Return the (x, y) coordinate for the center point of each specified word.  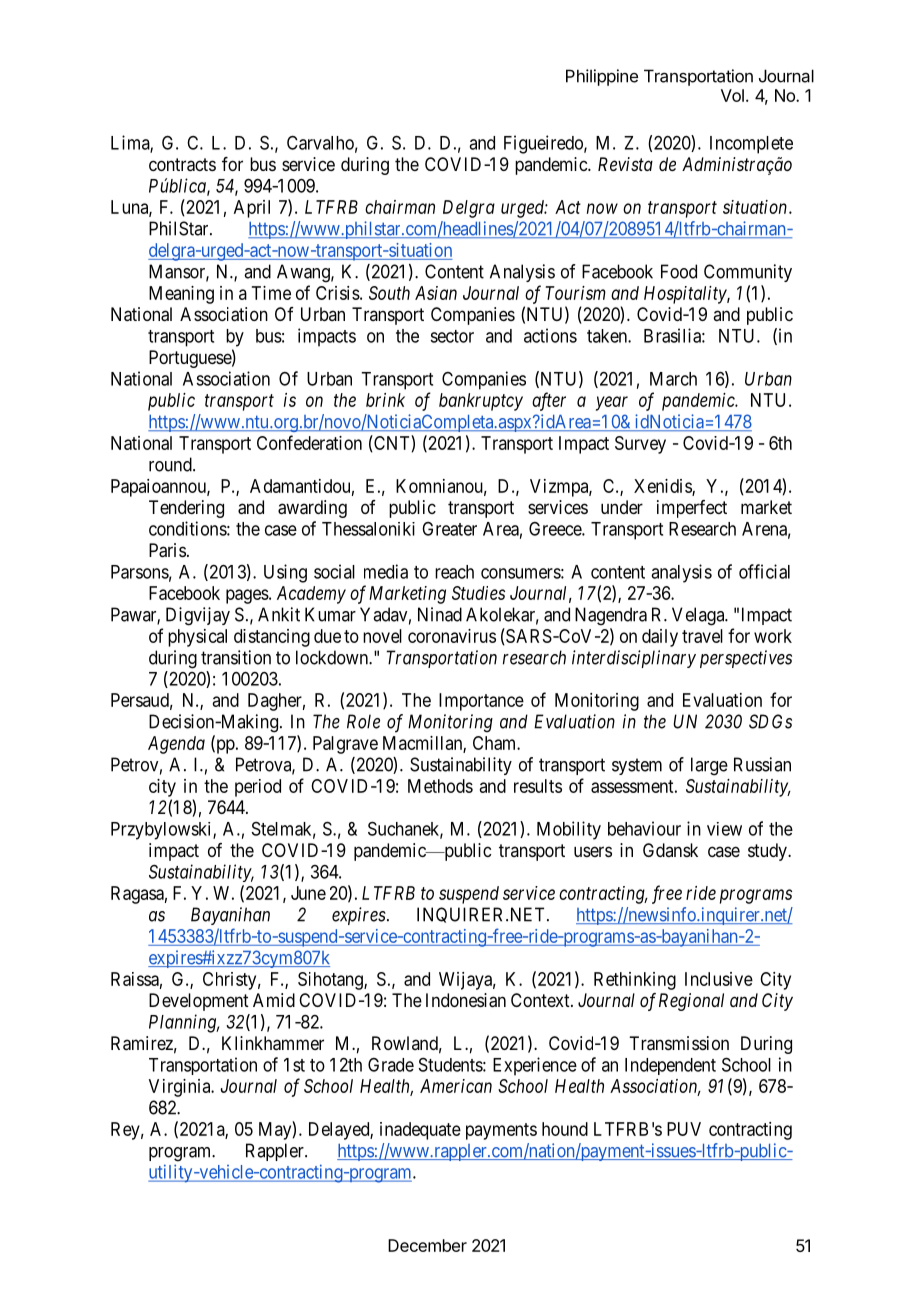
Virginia (181, 1088)
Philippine (602, 77)
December (427, 1245)
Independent (670, 1066)
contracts (182, 165)
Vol (732, 95)
